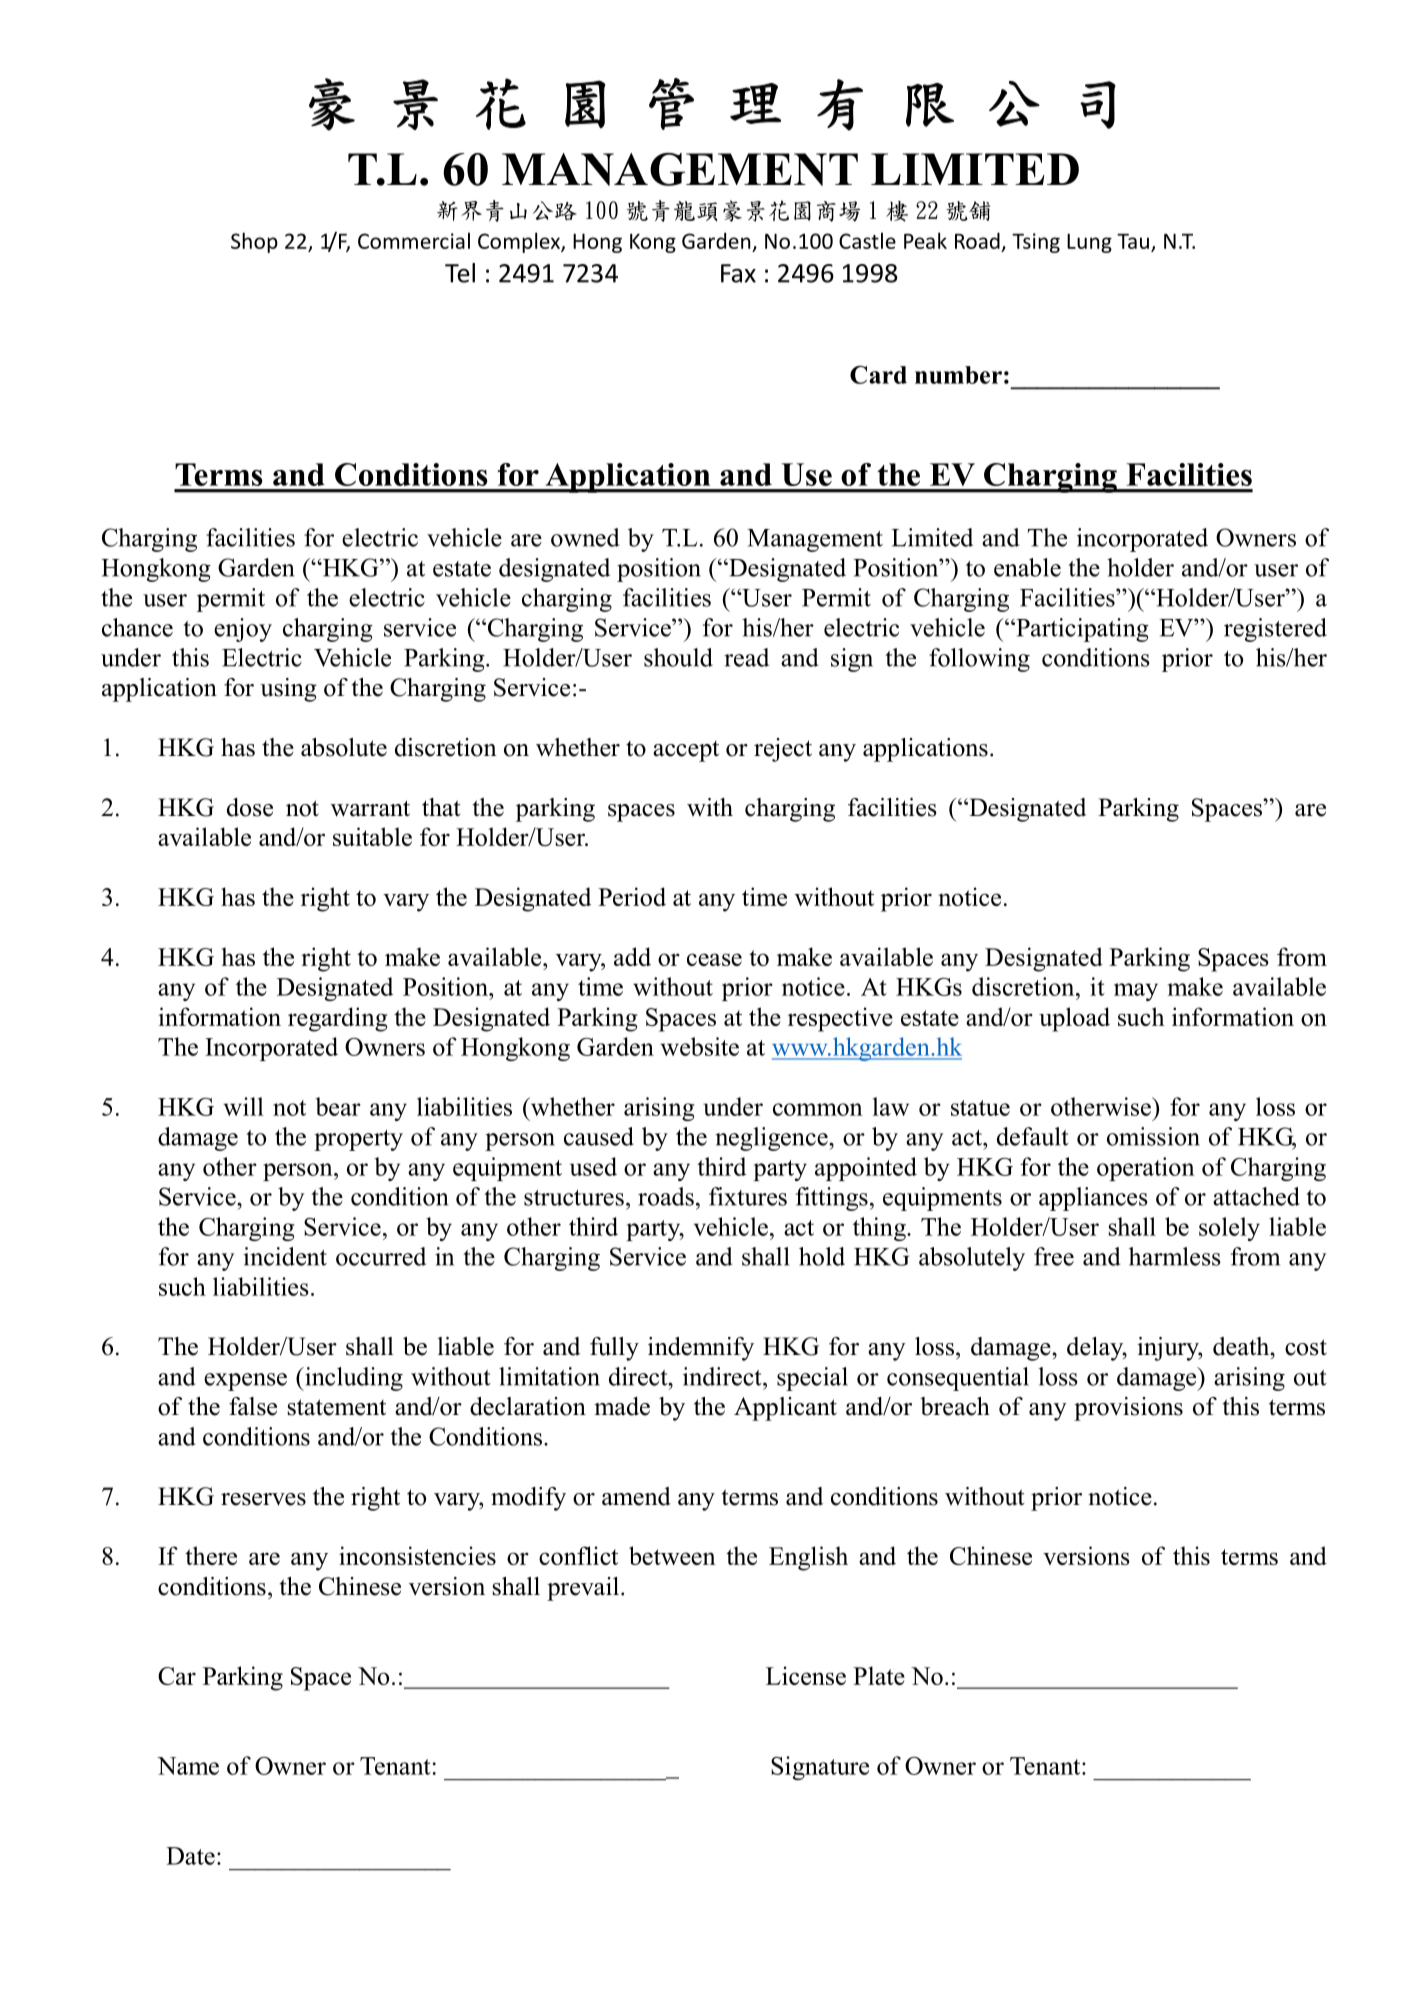  I want to click on may, so click(1136, 992).
